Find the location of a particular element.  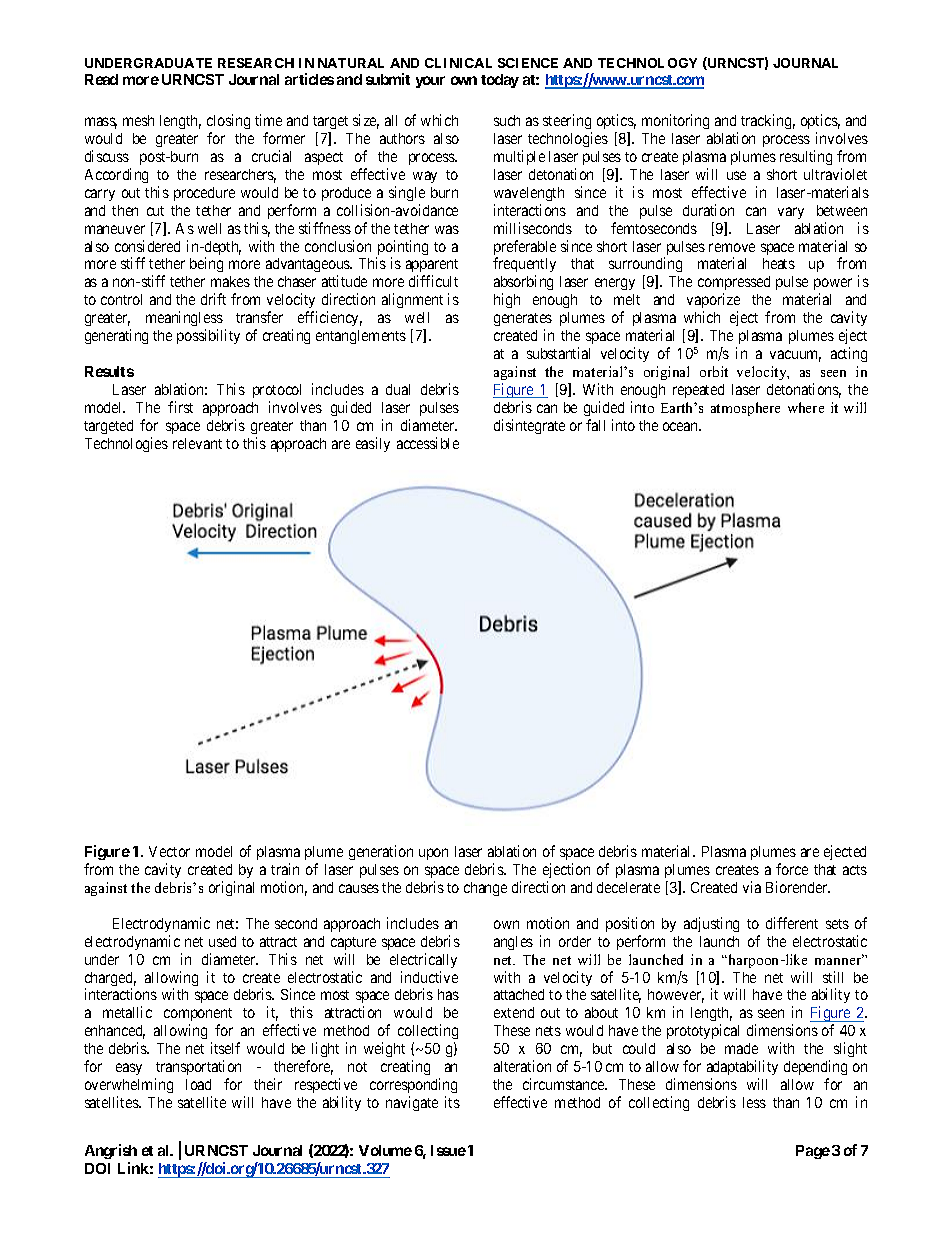

generates is located at coordinates (523, 319).
